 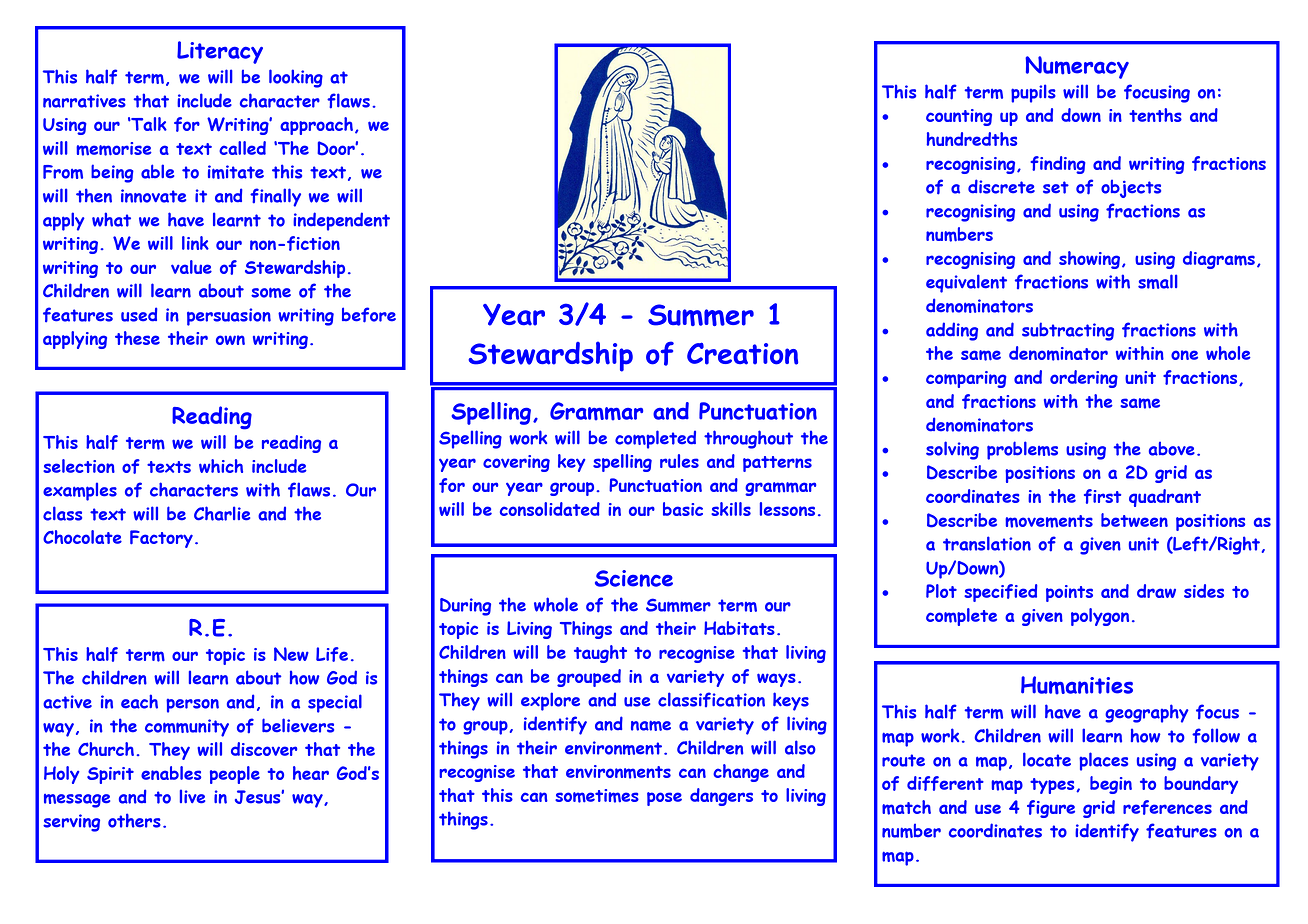 I want to click on Numeracy, so click(x=1077, y=67).
